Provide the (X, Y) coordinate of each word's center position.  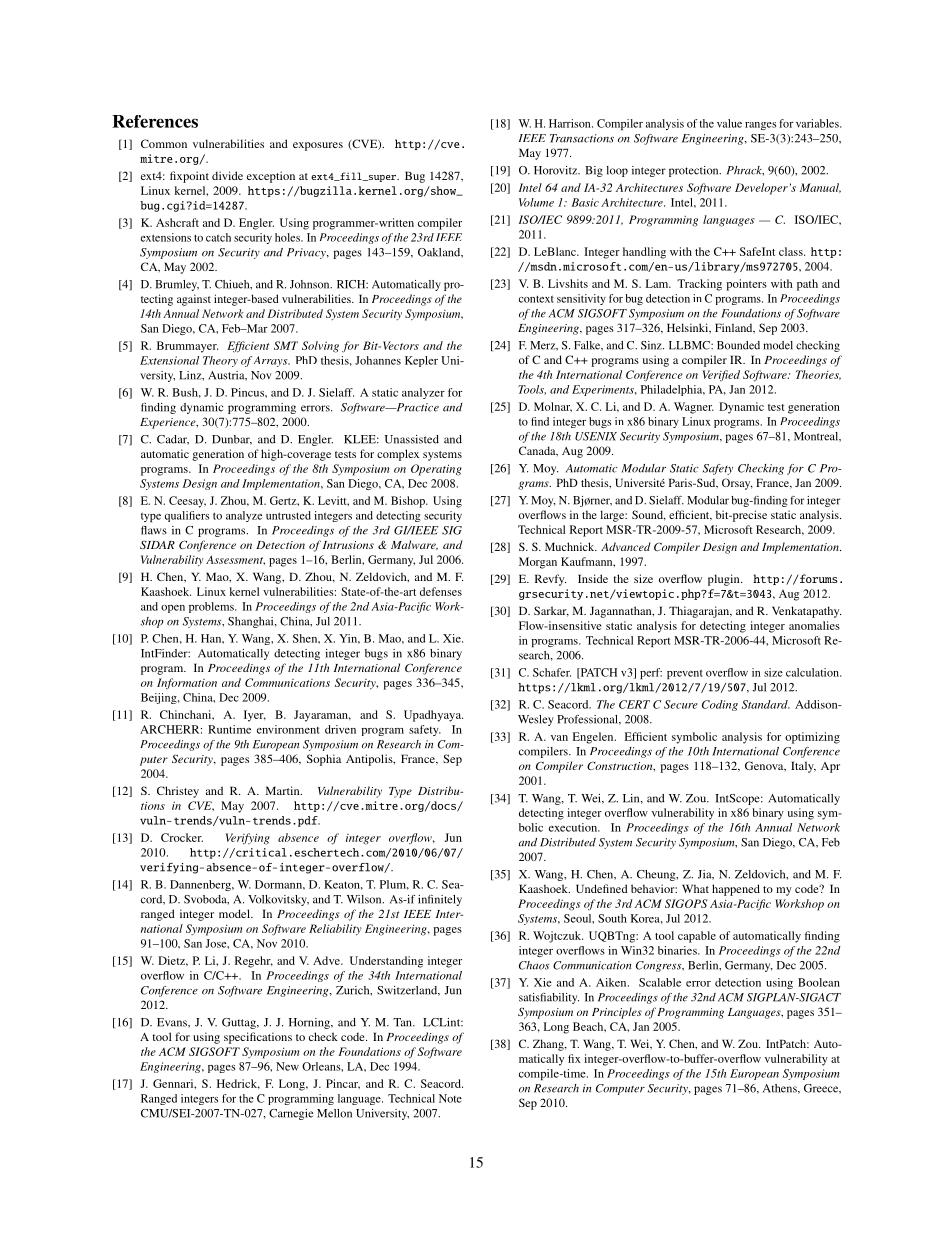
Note (450, 1098)
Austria (227, 375)
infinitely (440, 900)
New (287, 1066)
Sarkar (551, 611)
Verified (721, 375)
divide (227, 175)
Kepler (421, 361)
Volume (536, 202)
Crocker (182, 837)
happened (736, 890)
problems (212, 607)
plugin (725, 580)
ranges (760, 126)
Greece (822, 1089)
